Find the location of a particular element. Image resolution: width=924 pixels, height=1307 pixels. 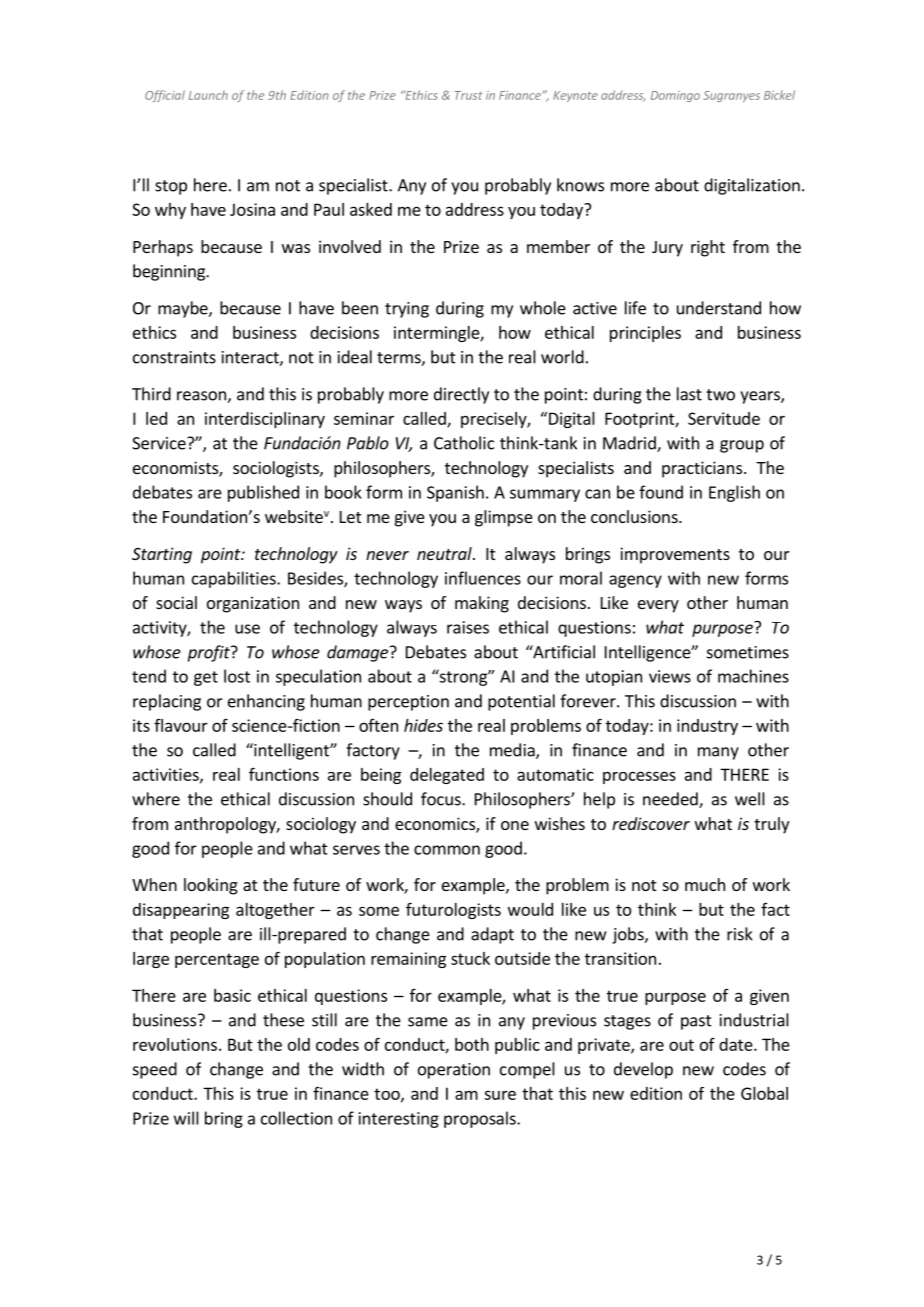

Domingo is located at coordinates (675, 96).
